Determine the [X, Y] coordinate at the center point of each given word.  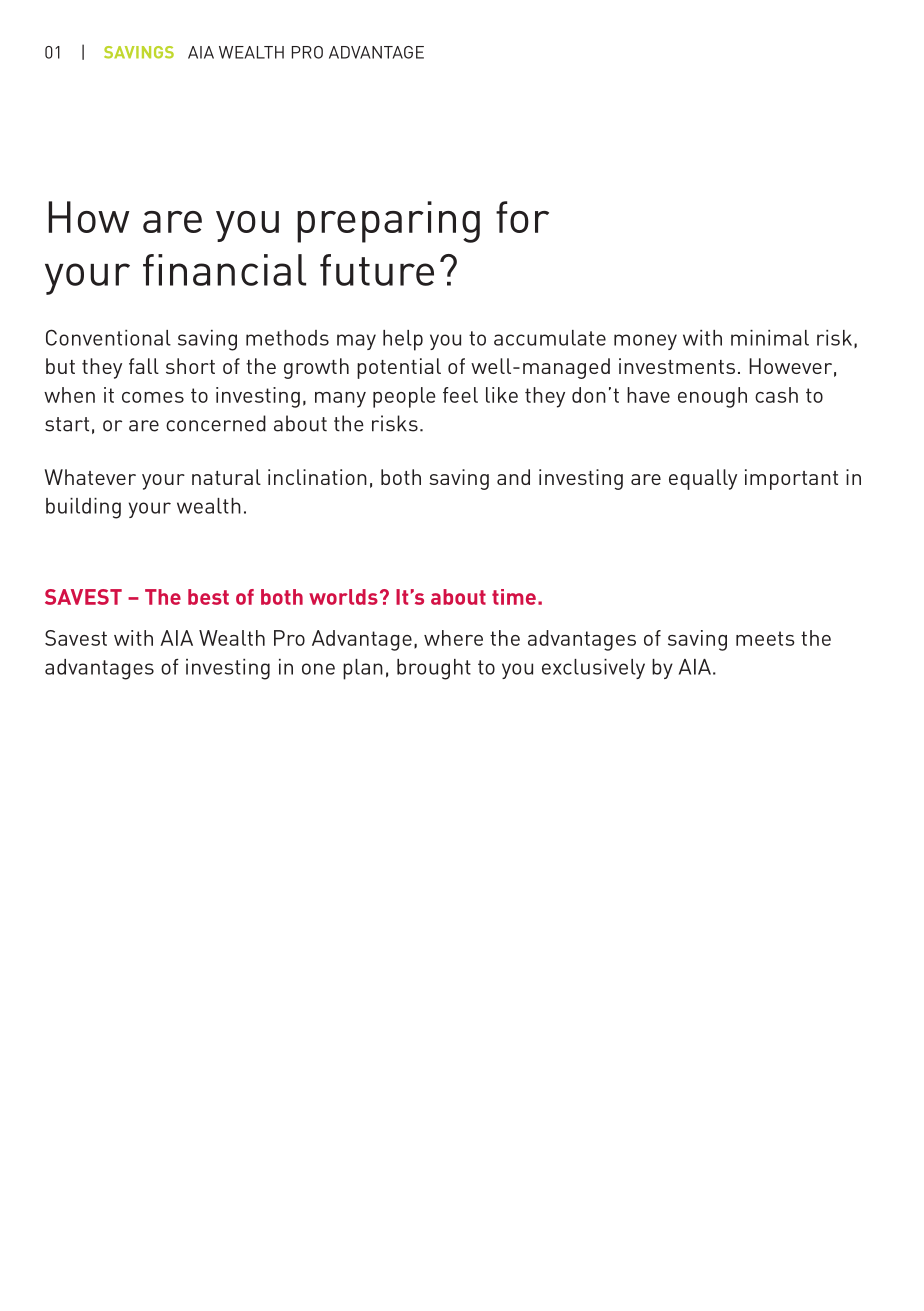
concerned [216, 423]
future [377, 270]
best [208, 597]
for [522, 217]
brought [434, 669]
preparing [388, 222]
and [513, 477]
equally [703, 479]
